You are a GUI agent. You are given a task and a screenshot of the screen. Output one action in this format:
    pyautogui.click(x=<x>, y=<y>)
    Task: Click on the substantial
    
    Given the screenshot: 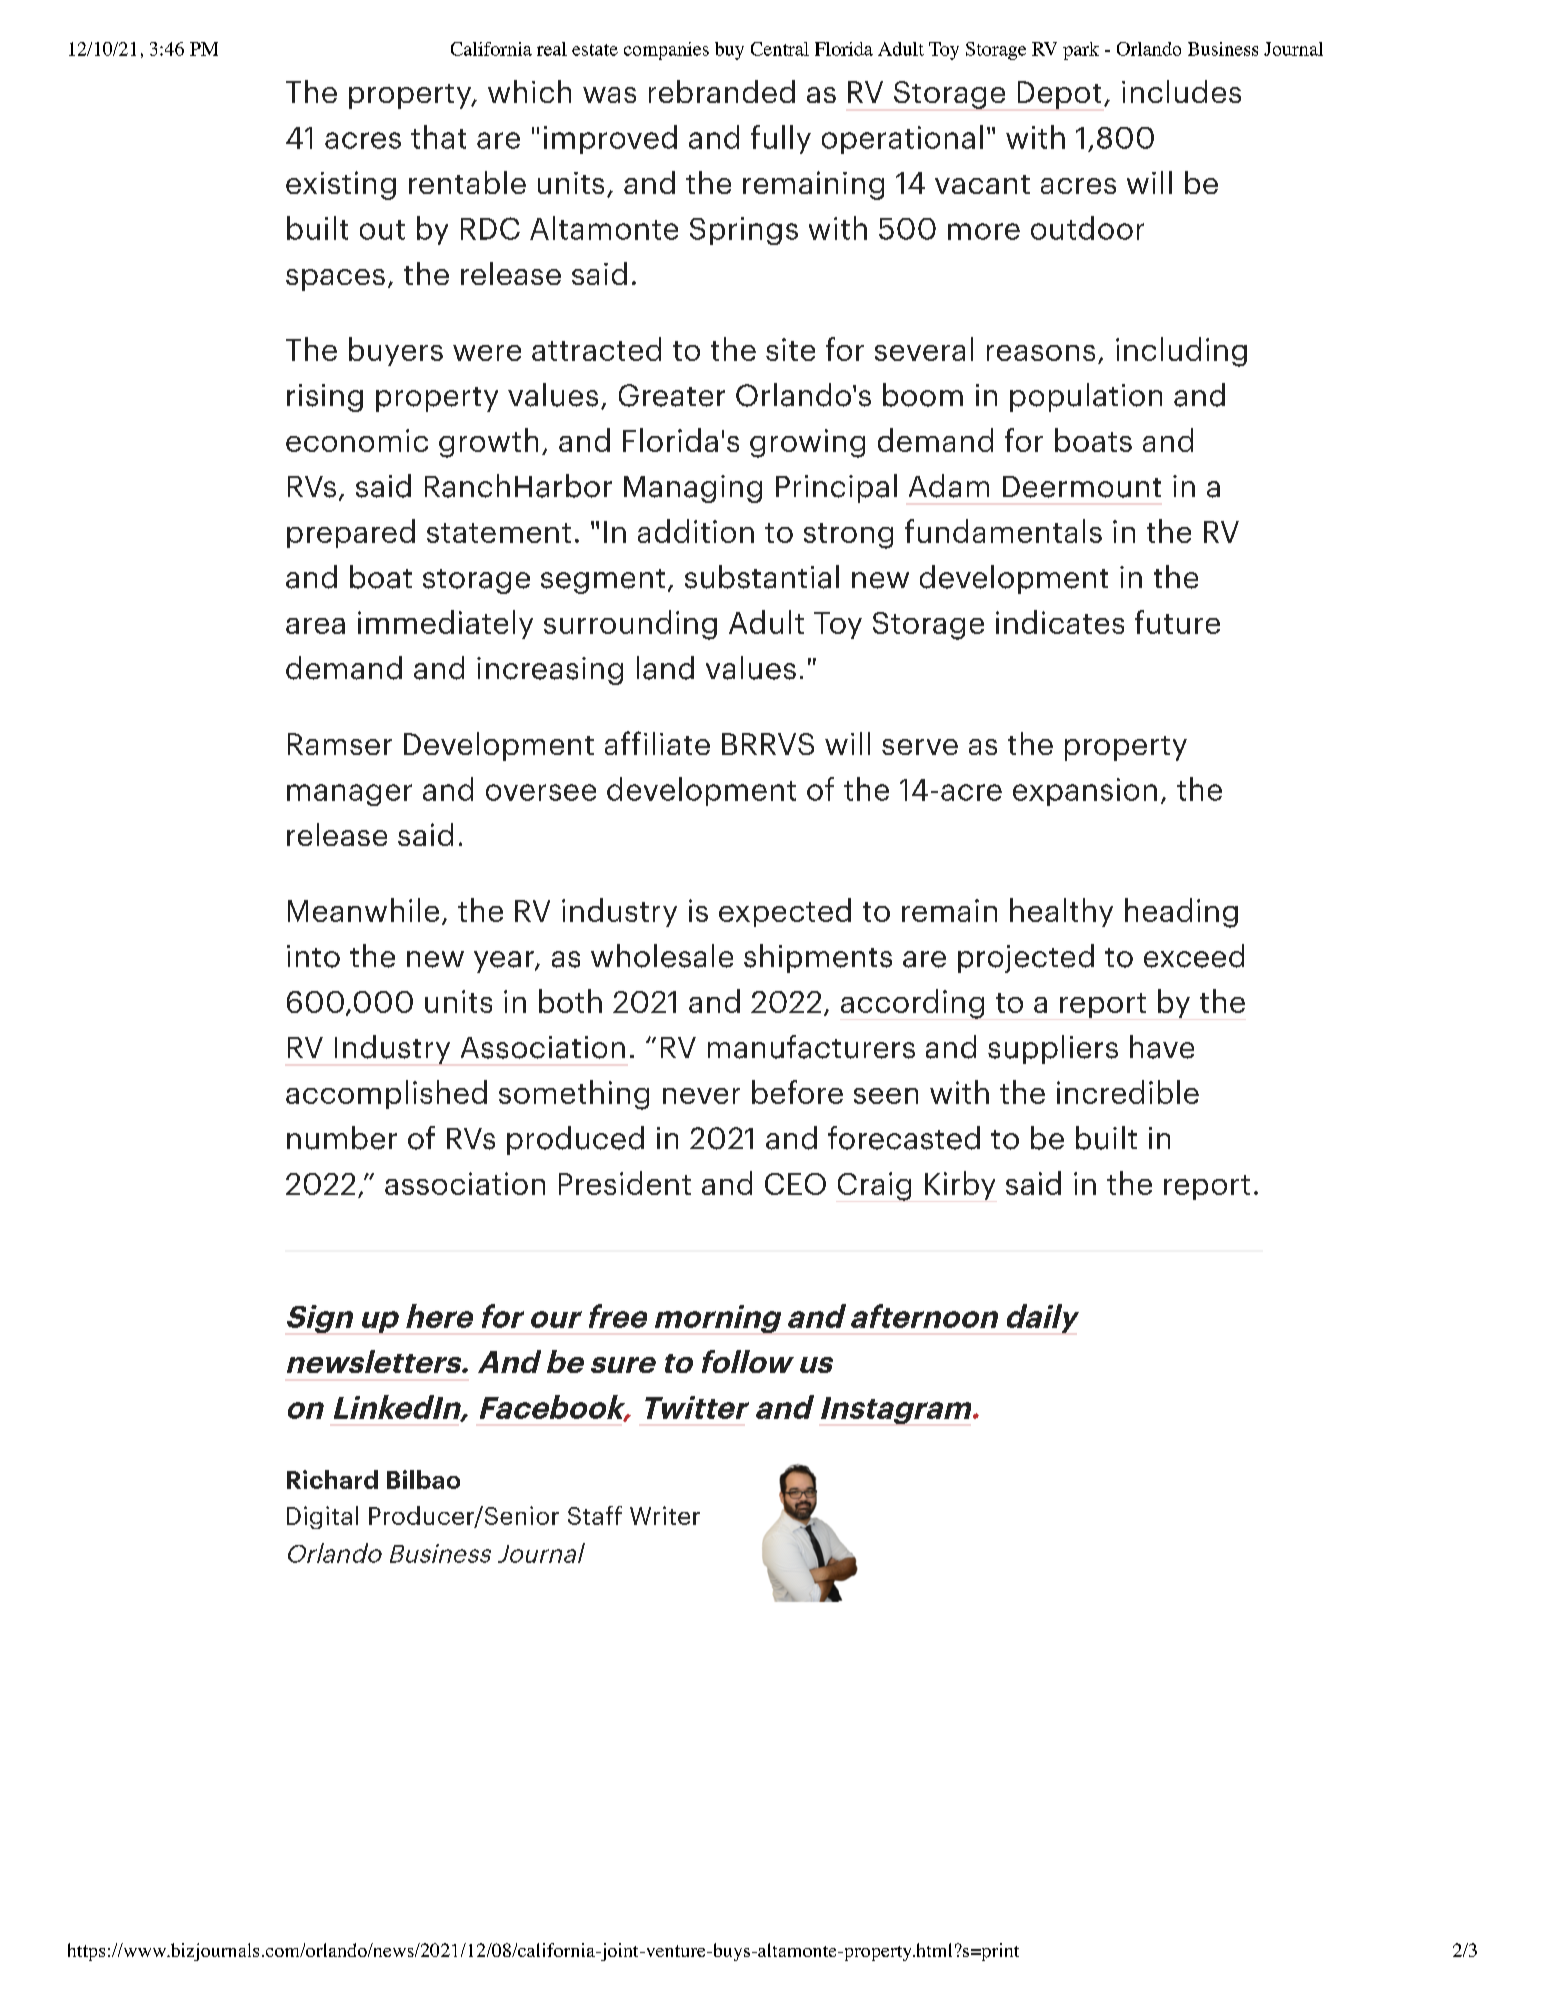 What is the action you would take?
    pyautogui.click(x=762, y=577)
